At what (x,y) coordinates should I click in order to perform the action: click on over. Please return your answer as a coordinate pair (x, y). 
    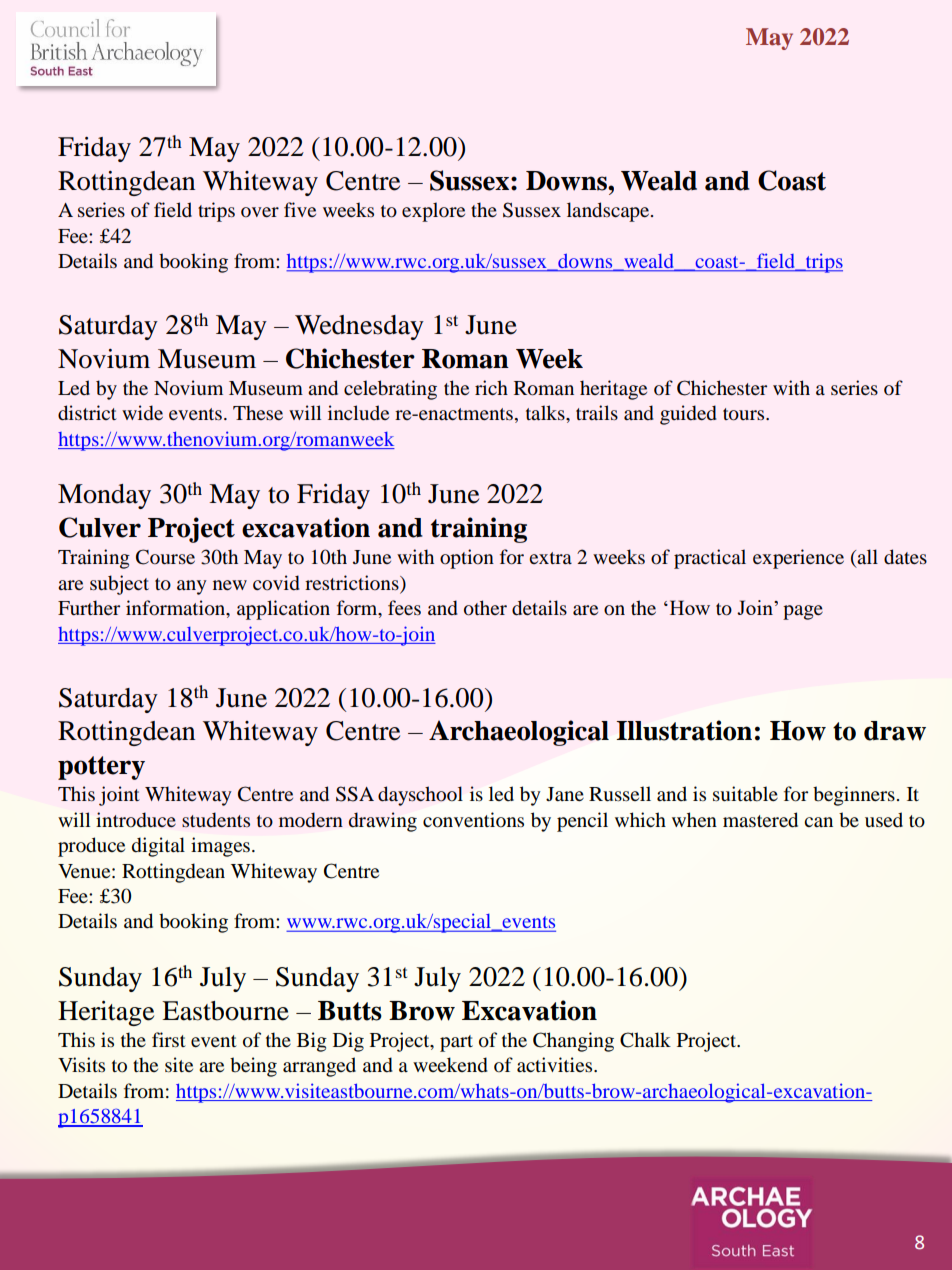
    Looking at the image, I should click on (260, 212).
